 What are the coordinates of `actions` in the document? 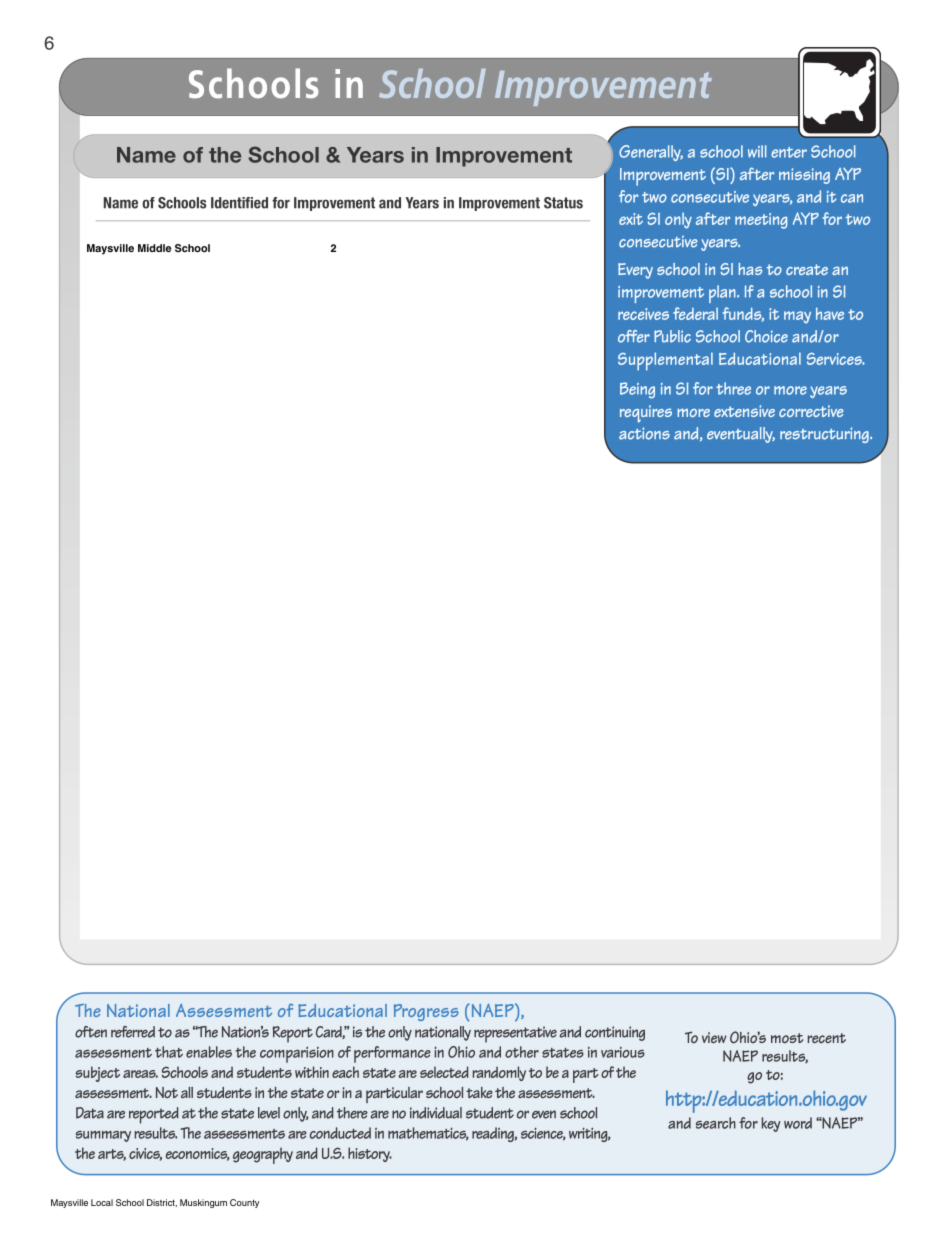 It's located at (644, 433).
